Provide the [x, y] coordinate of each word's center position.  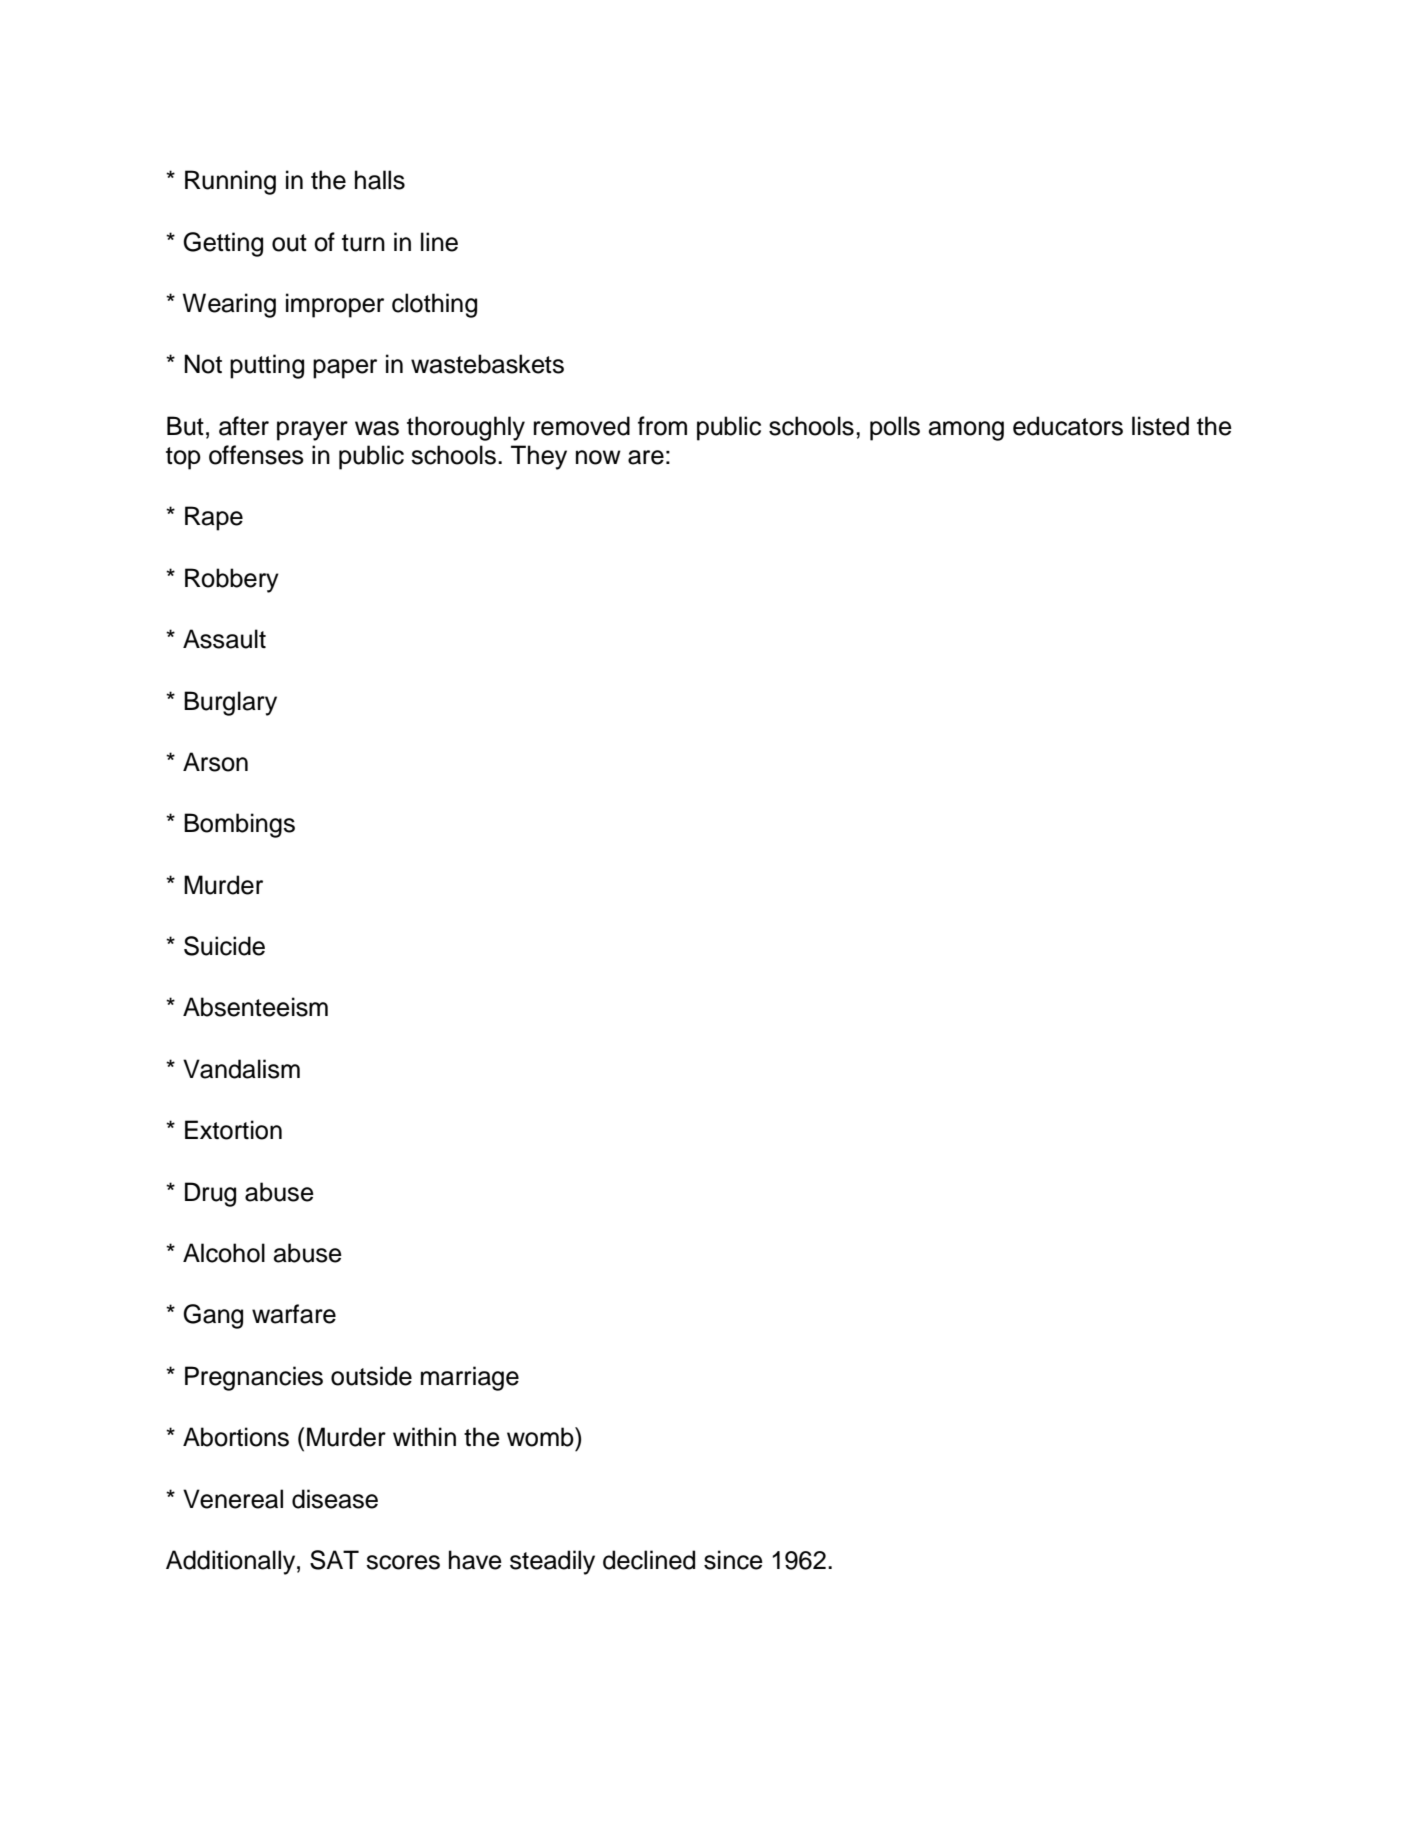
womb [541, 1437]
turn [363, 243]
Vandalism [241, 1069]
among [966, 431]
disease [335, 1499]
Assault [224, 639]
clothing [434, 305]
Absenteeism [255, 1007]
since [733, 1560]
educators [1068, 426]
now [598, 457]
